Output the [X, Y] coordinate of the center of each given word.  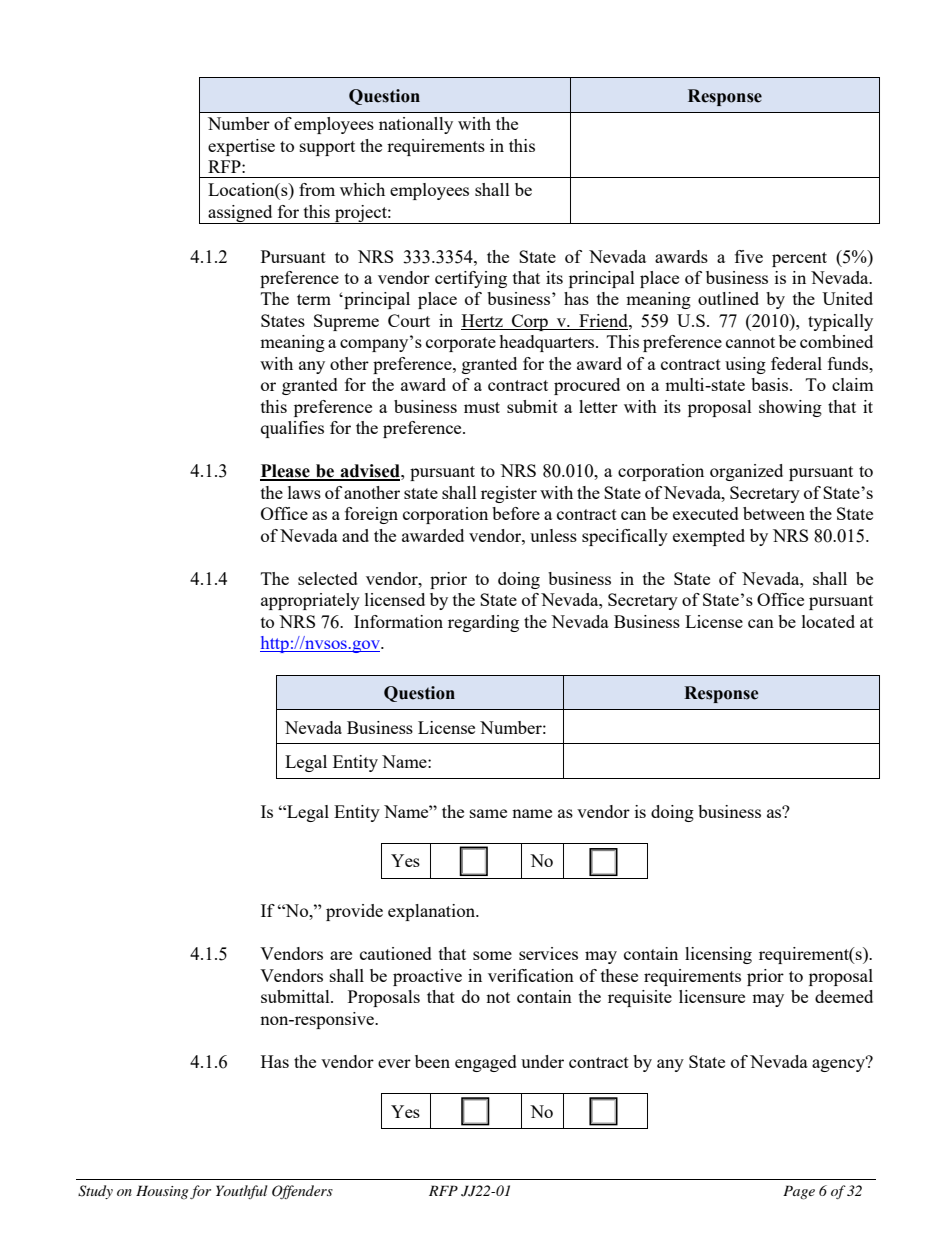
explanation [432, 912]
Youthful [242, 1192]
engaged [486, 1063]
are [341, 955]
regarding [483, 623]
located [828, 621]
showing [790, 408]
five [749, 256]
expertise [241, 147]
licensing [718, 955]
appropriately [310, 601]
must [482, 407]
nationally [416, 125]
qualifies [292, 429]
